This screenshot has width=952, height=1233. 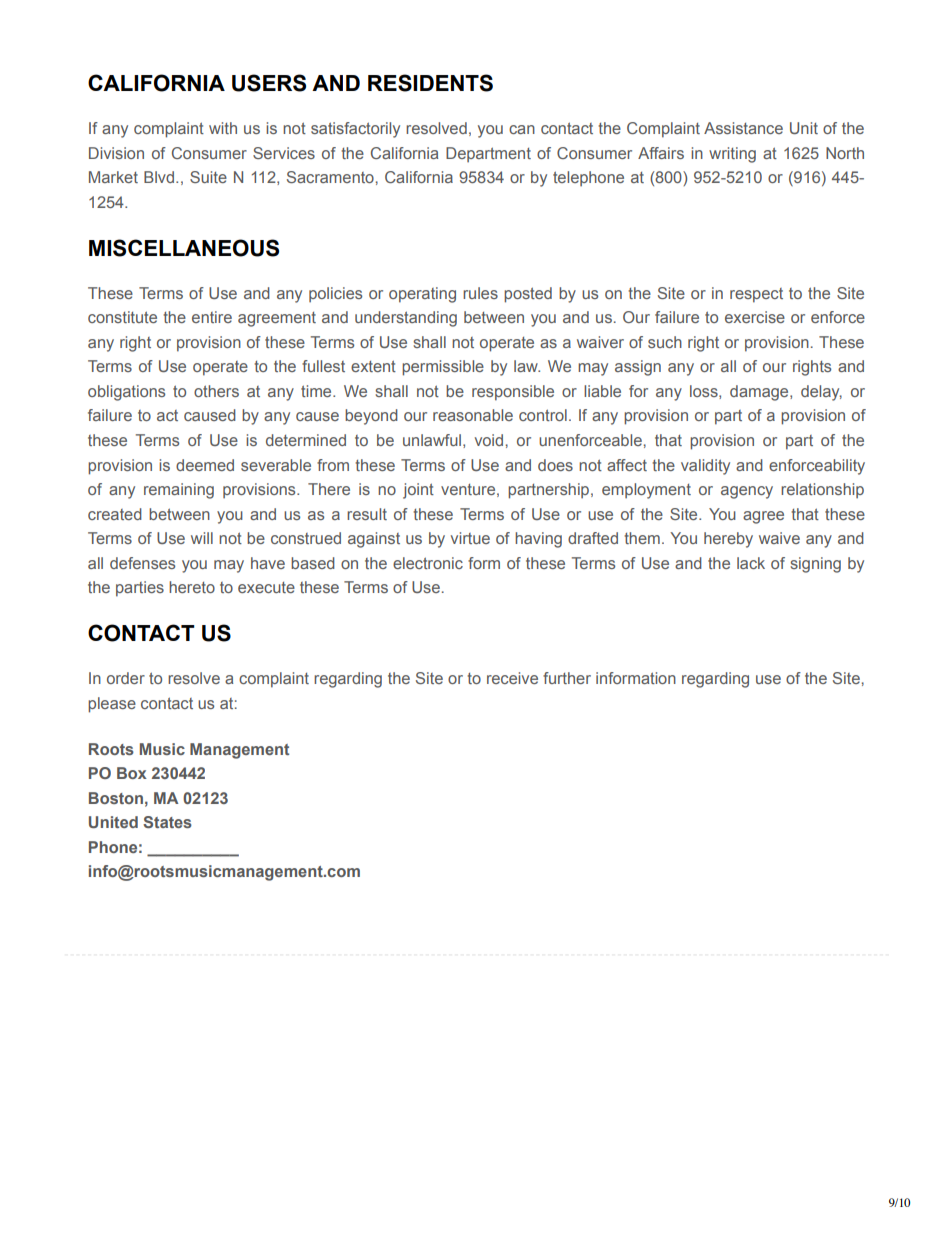 What do you see at coordinates (184, 248) in the screenshot?
I see `MISCELLANEOUS` at bounding box center [184, 248].
